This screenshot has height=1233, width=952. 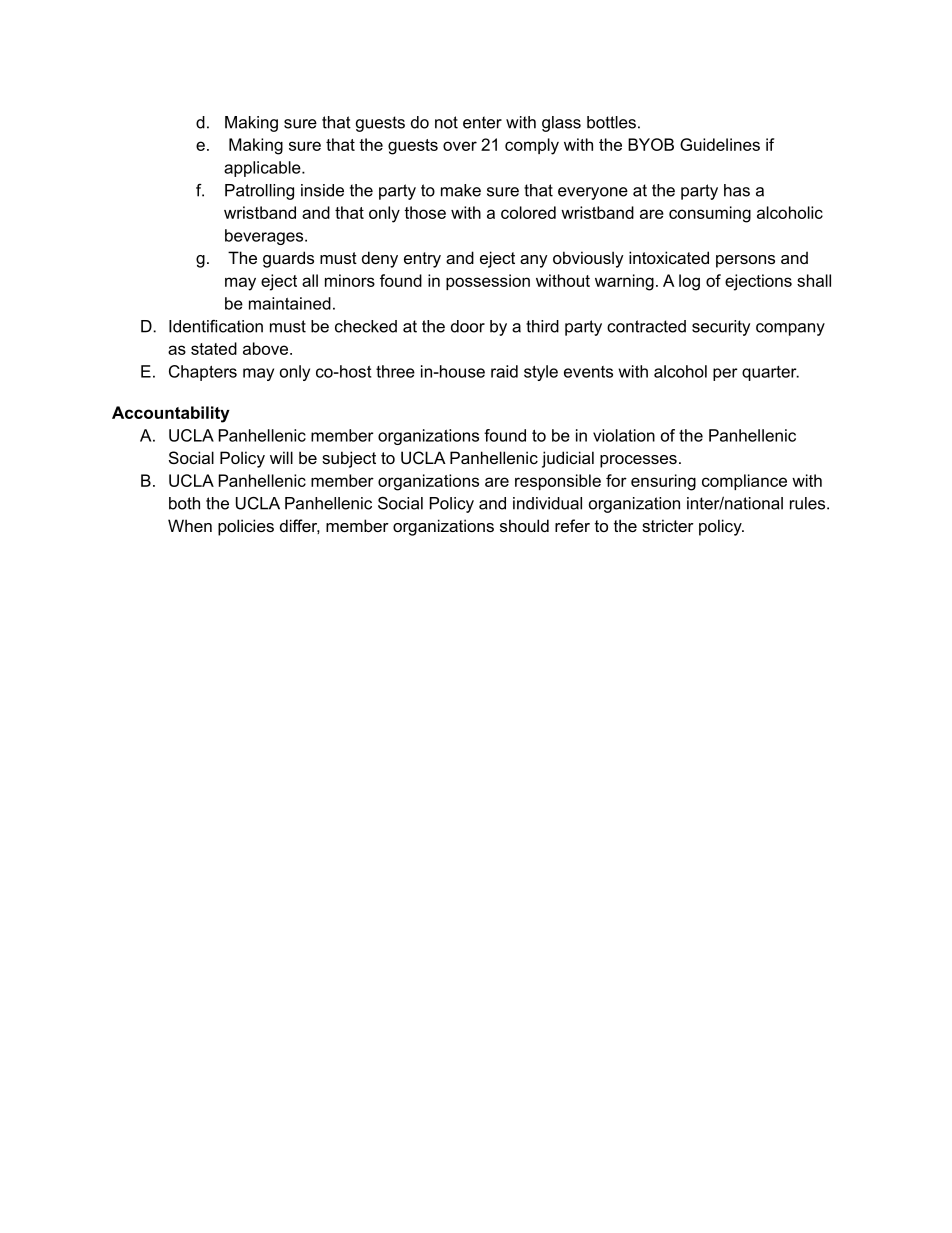 What do you see at coordinates (770, 373) in the screenshot?
I see `quarter` at bounding box center [770, 373].
